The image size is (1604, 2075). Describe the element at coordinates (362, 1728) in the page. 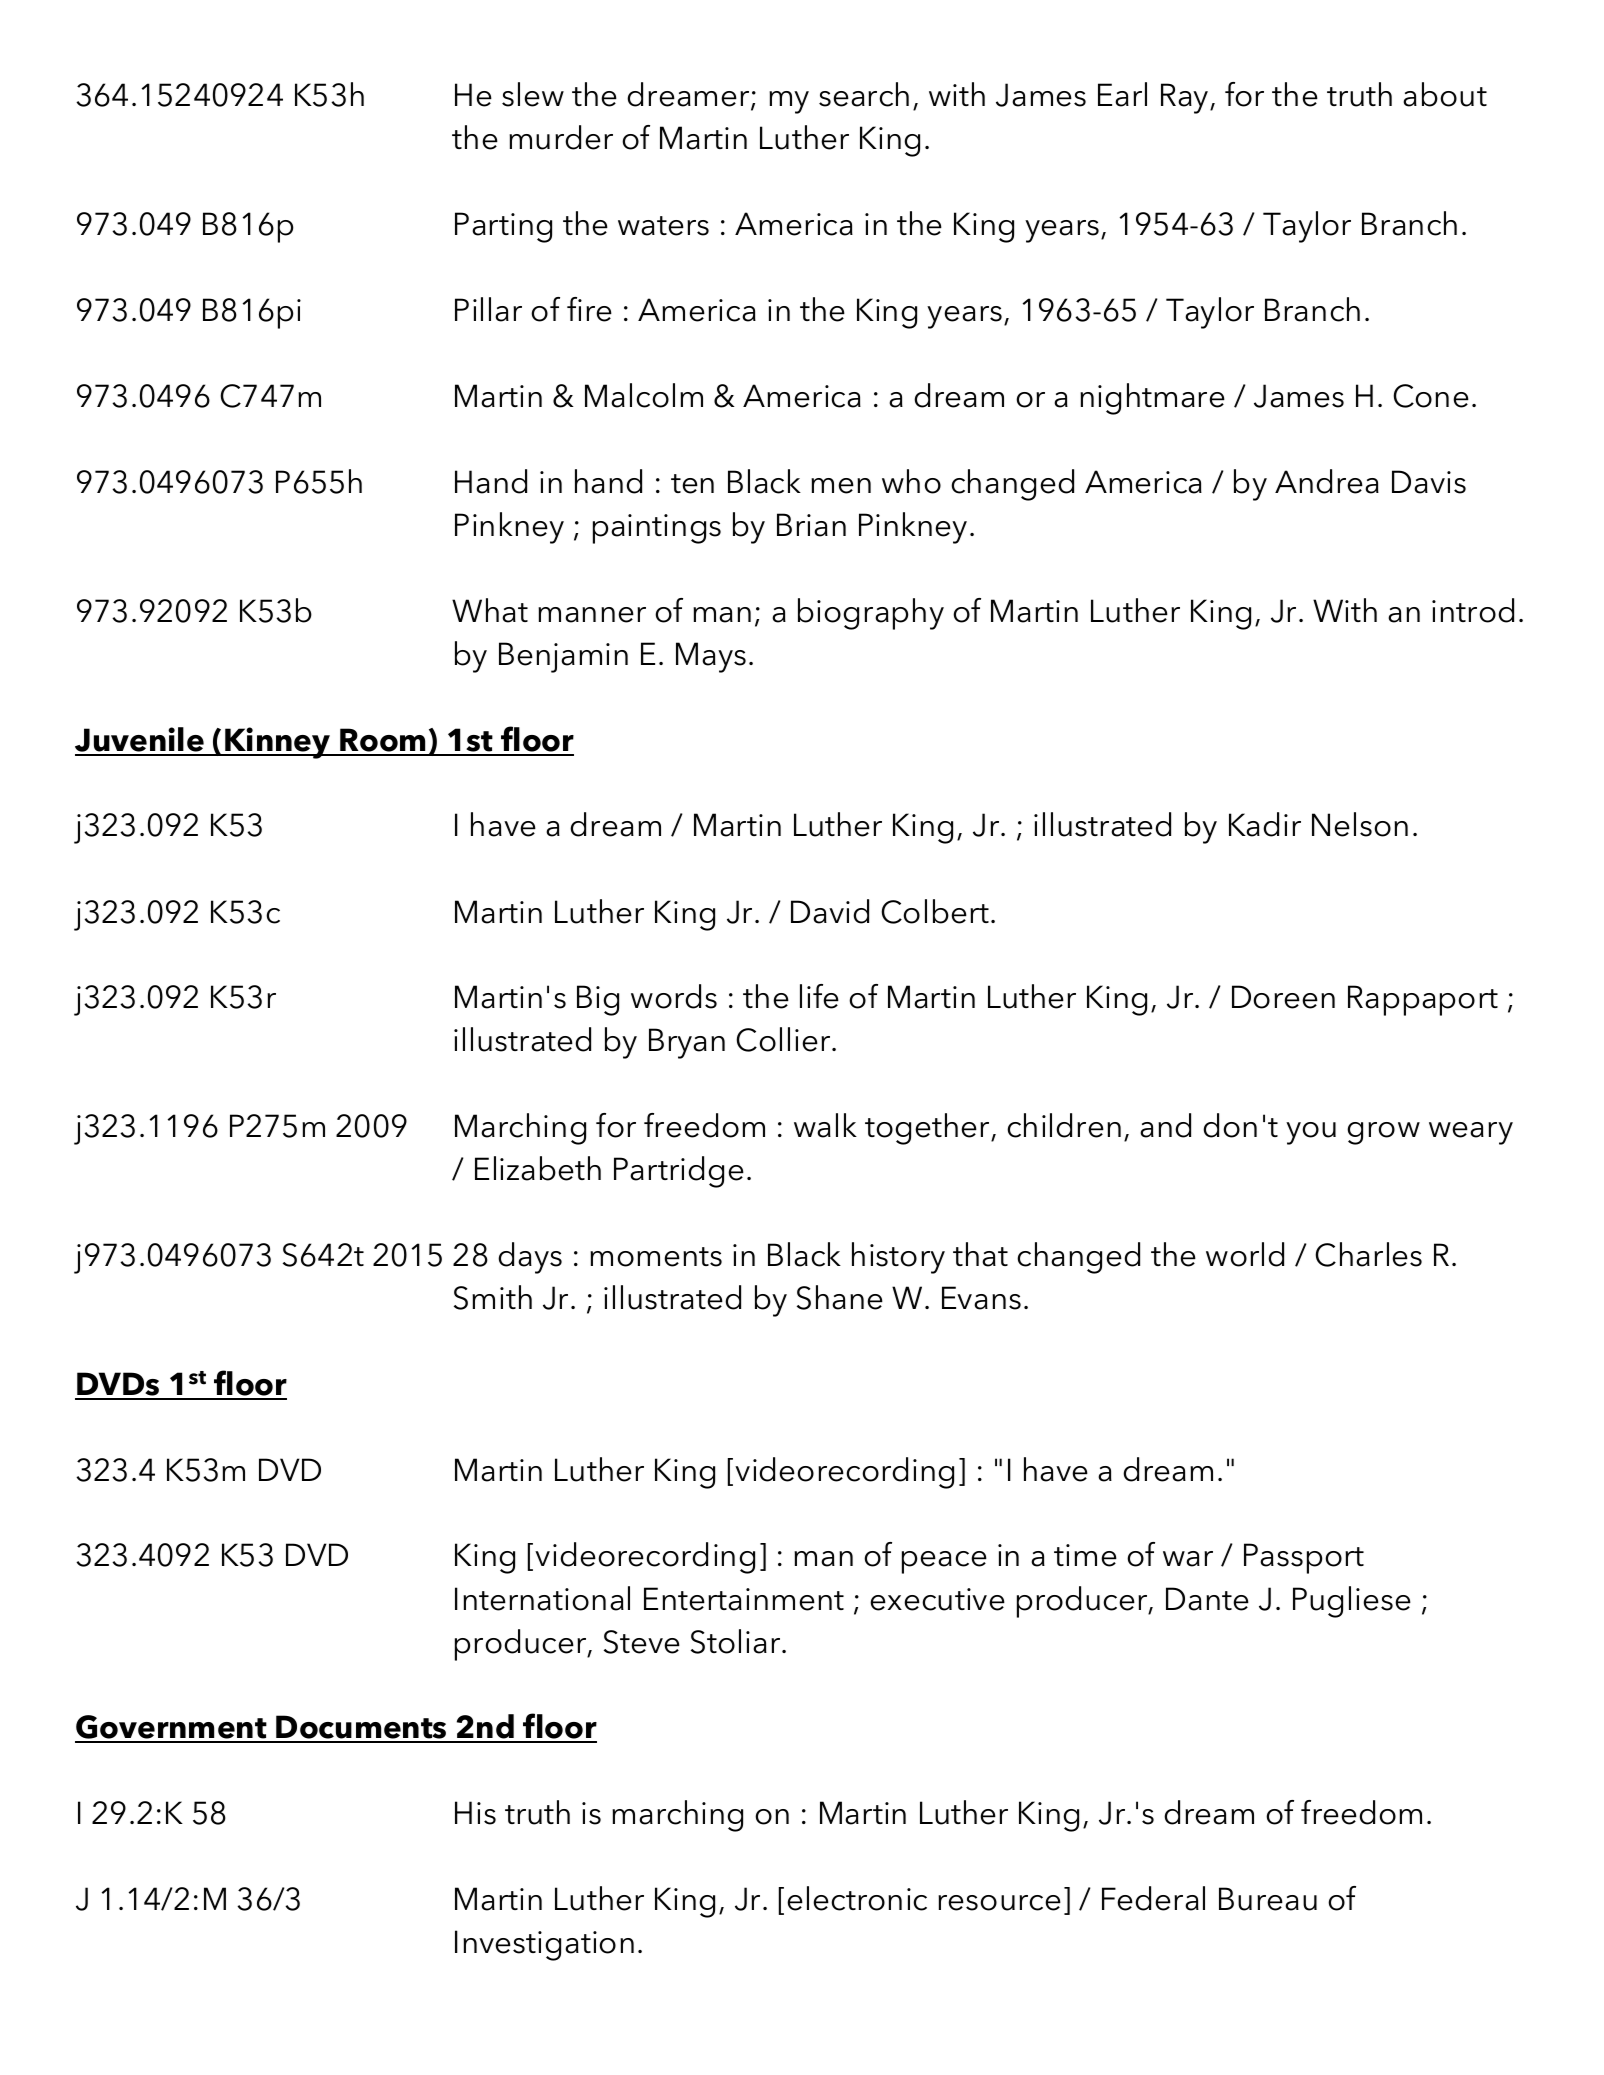

I see `Documents` at that location.
